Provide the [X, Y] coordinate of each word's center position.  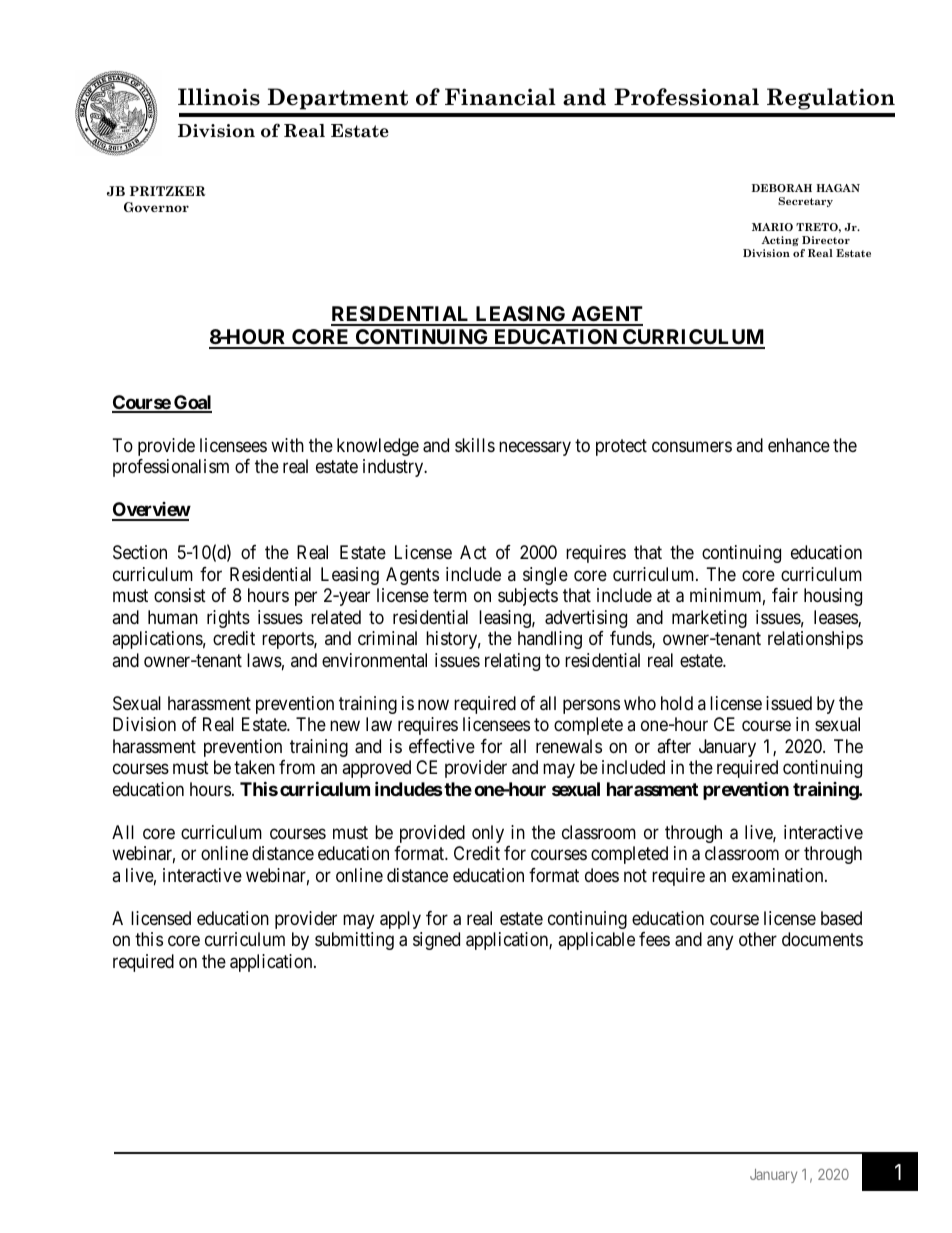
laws [264, 660]
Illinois [219, 97]
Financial [500, 97]
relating [512, 662]
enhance [799, 445]
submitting [354, 941]
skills [475, 445]
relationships [815, 640]
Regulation [831, 99]
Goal [192, 403]
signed [436, 941]
